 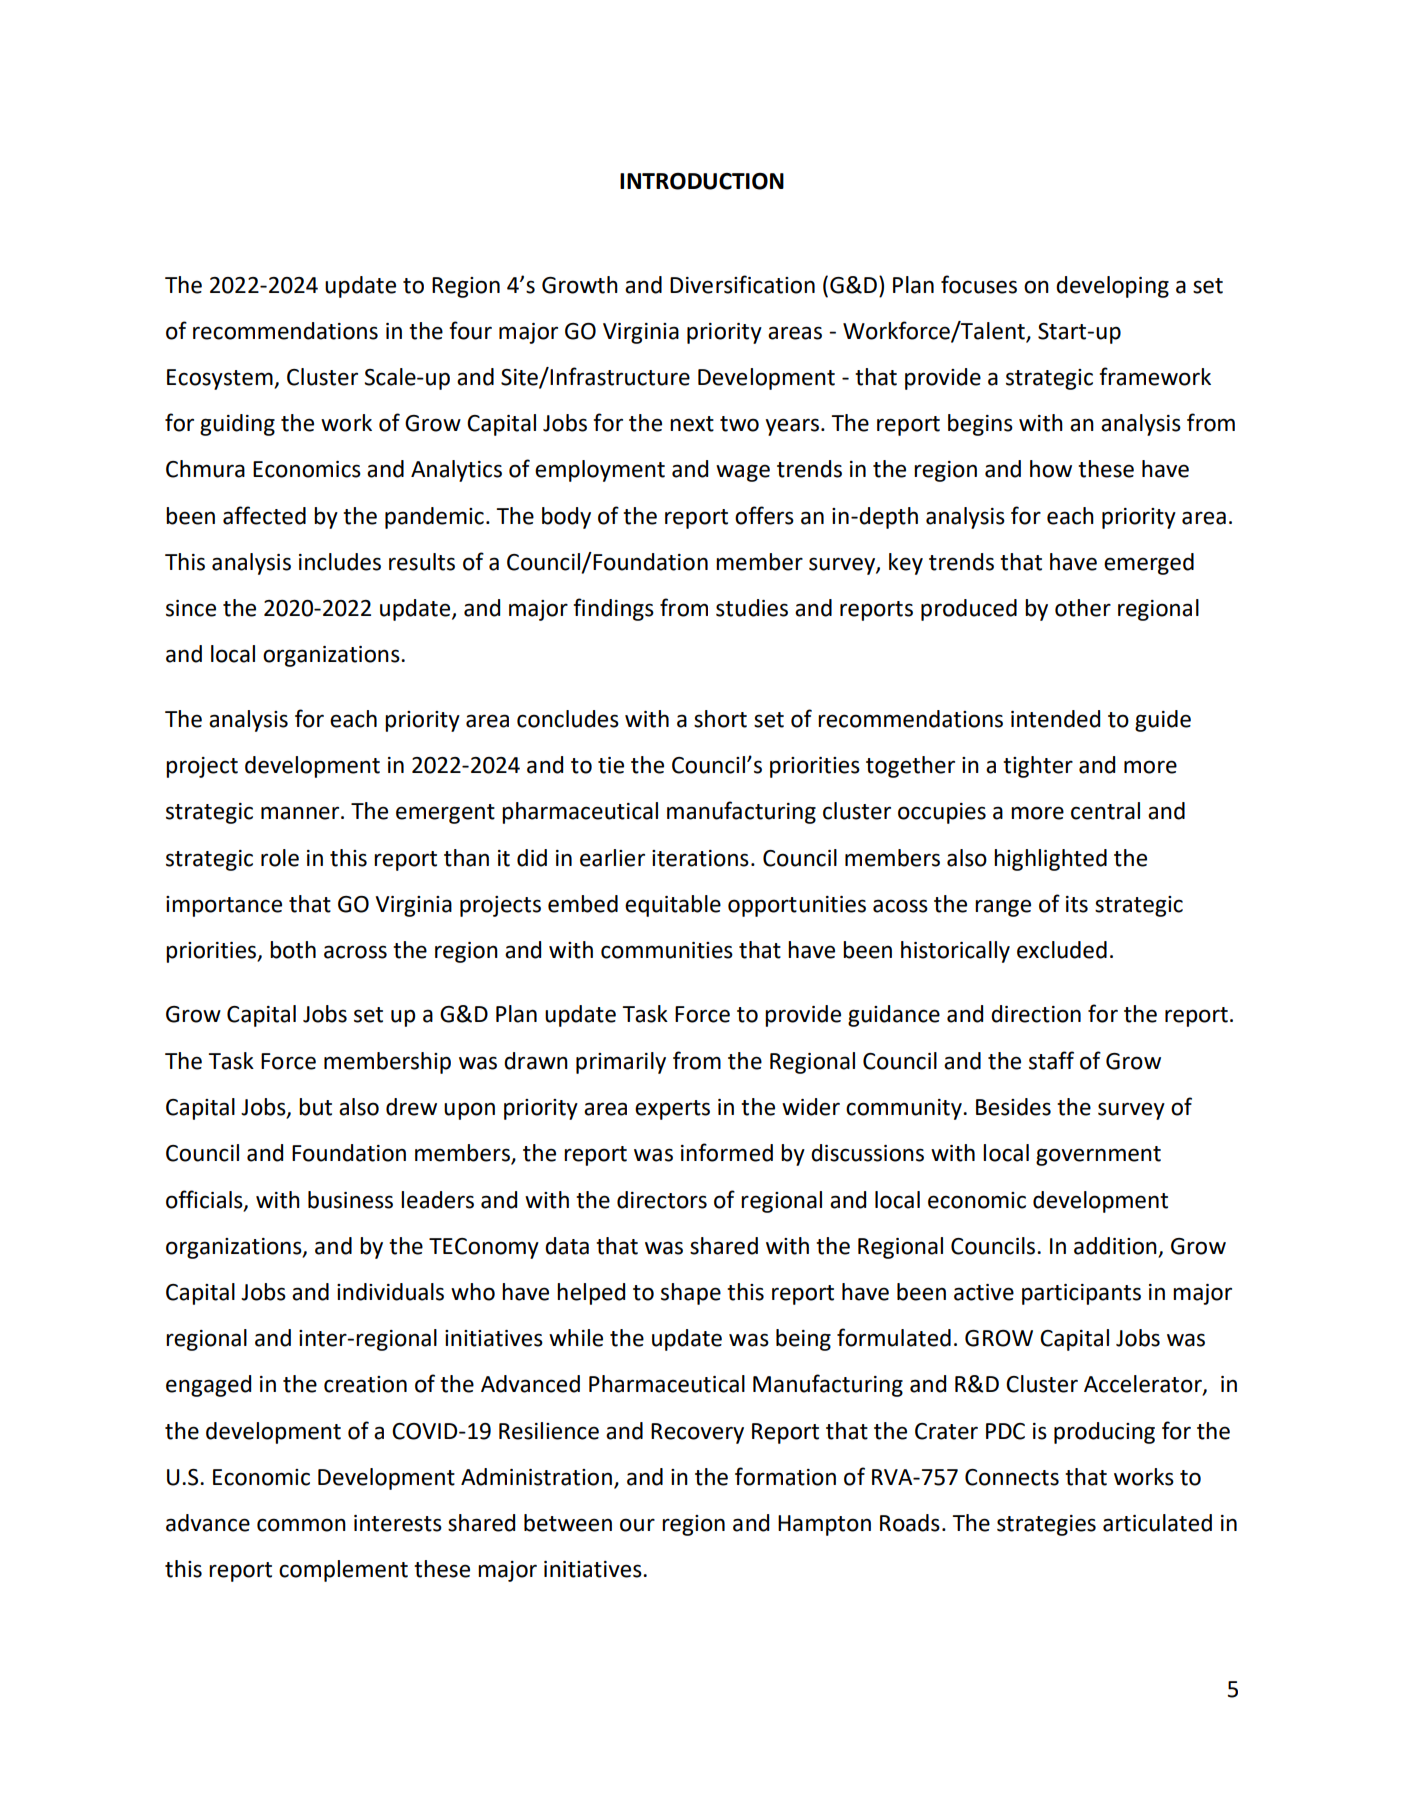 What do you see at coordinates (702, 181) in the screenshot?
I see `INTRODUCTION` at bounding box center [702, 181].
